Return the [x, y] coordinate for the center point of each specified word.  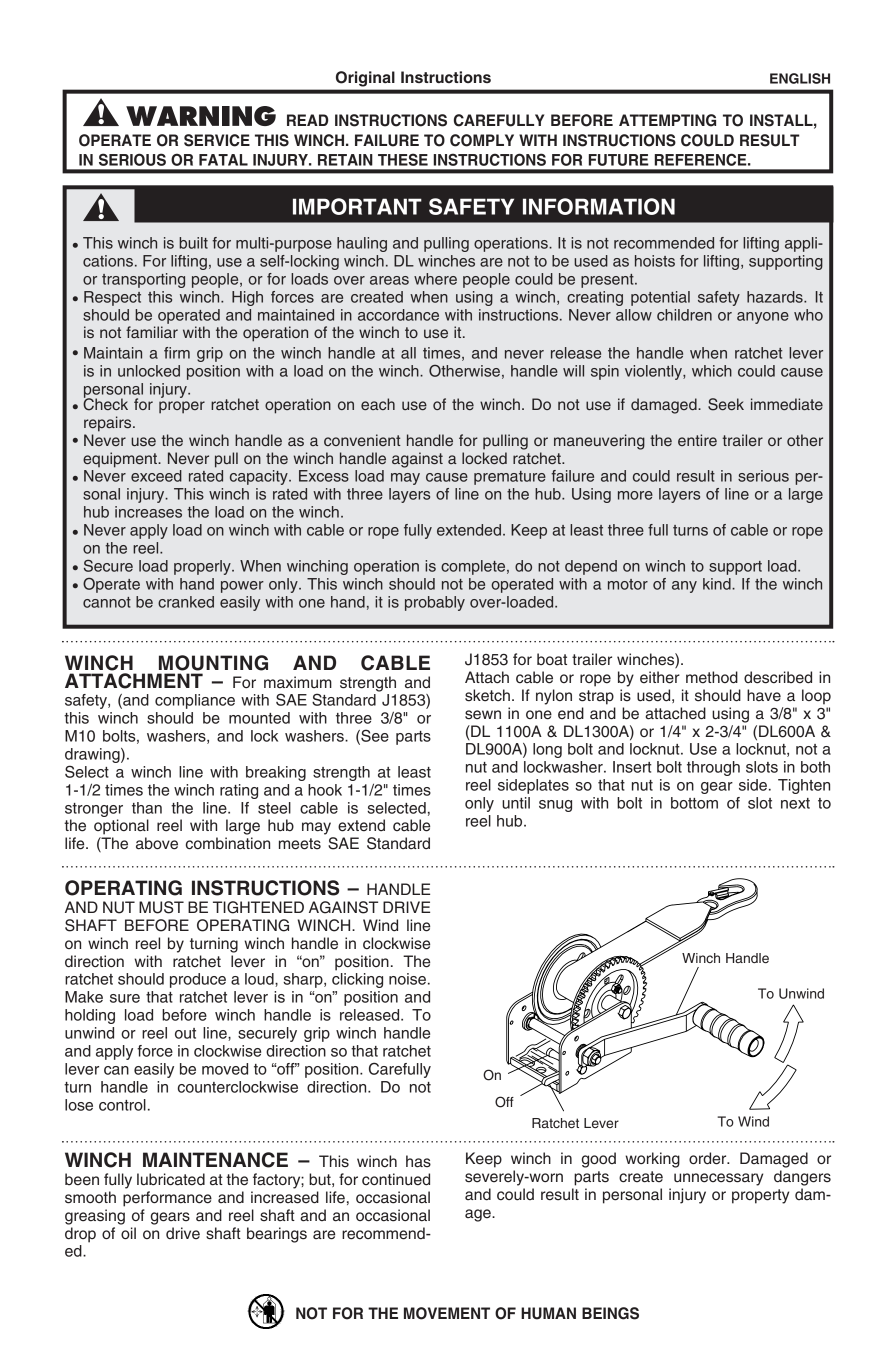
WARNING [201, 116]
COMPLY [482, 140]
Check [105, 403]
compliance [195, 701]
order [709, 1158]
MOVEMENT [447, 1313]
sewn [483, 715]
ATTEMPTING [667, 120]
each [378, 404]
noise [407, 979]
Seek [726, 404]
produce [198, 980]
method [712, 677]
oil [128, 1233]
